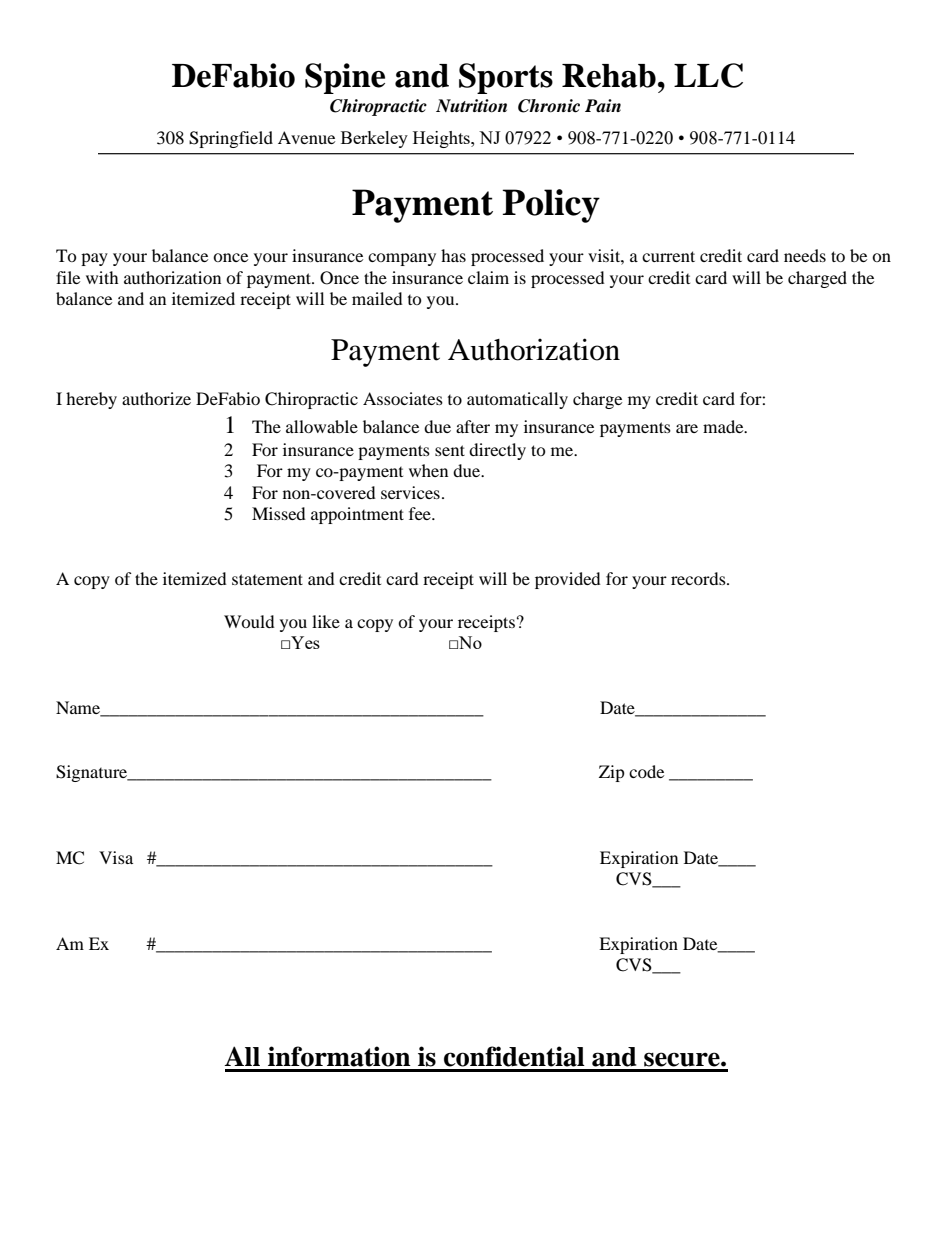  What do you see at coordinates (471, 106) in the screenshot?
I see `Nutrition` at bounding box center [471, 106].
